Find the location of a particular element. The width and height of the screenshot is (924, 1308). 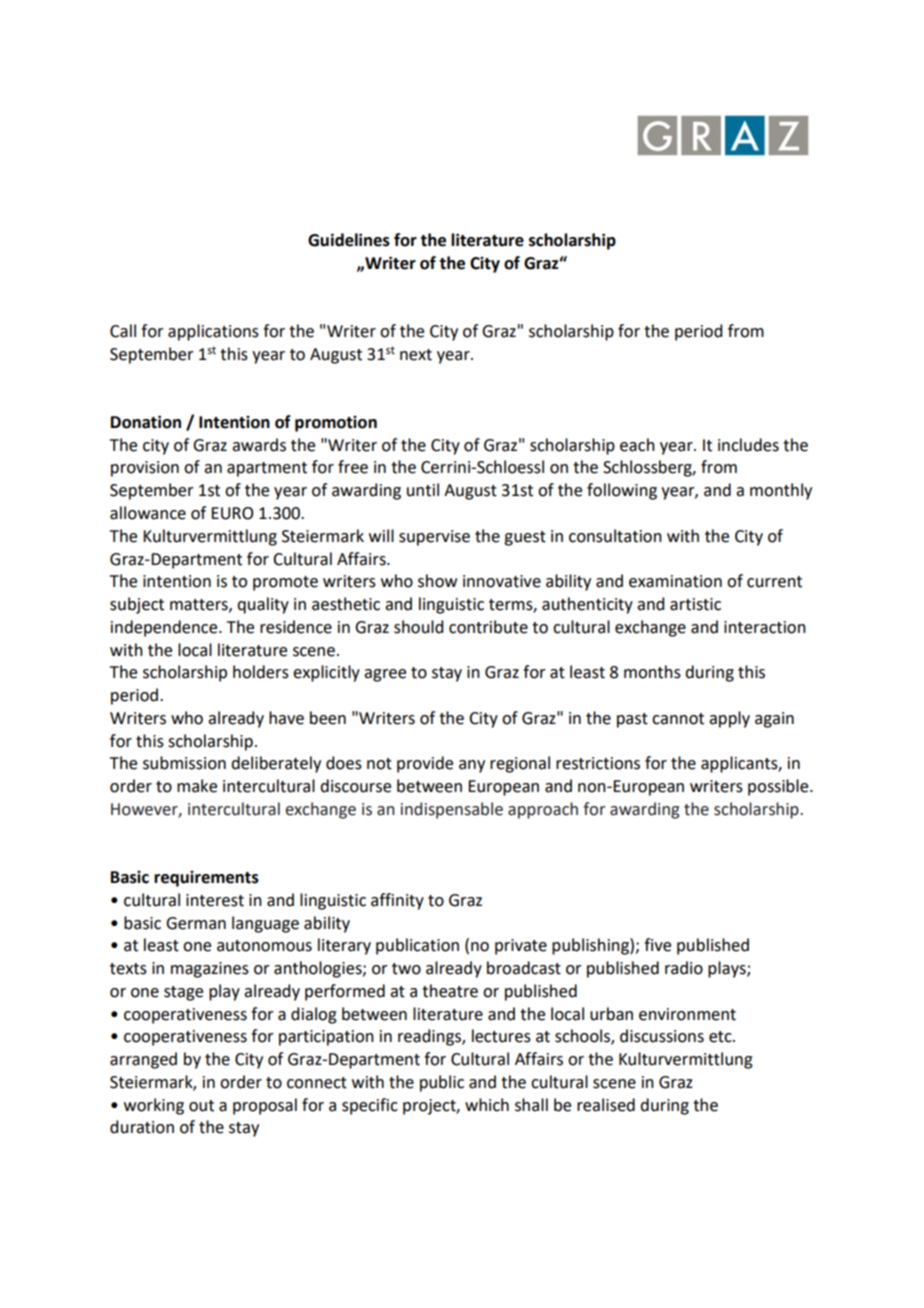

includes is located at coordinates (748, 445).
